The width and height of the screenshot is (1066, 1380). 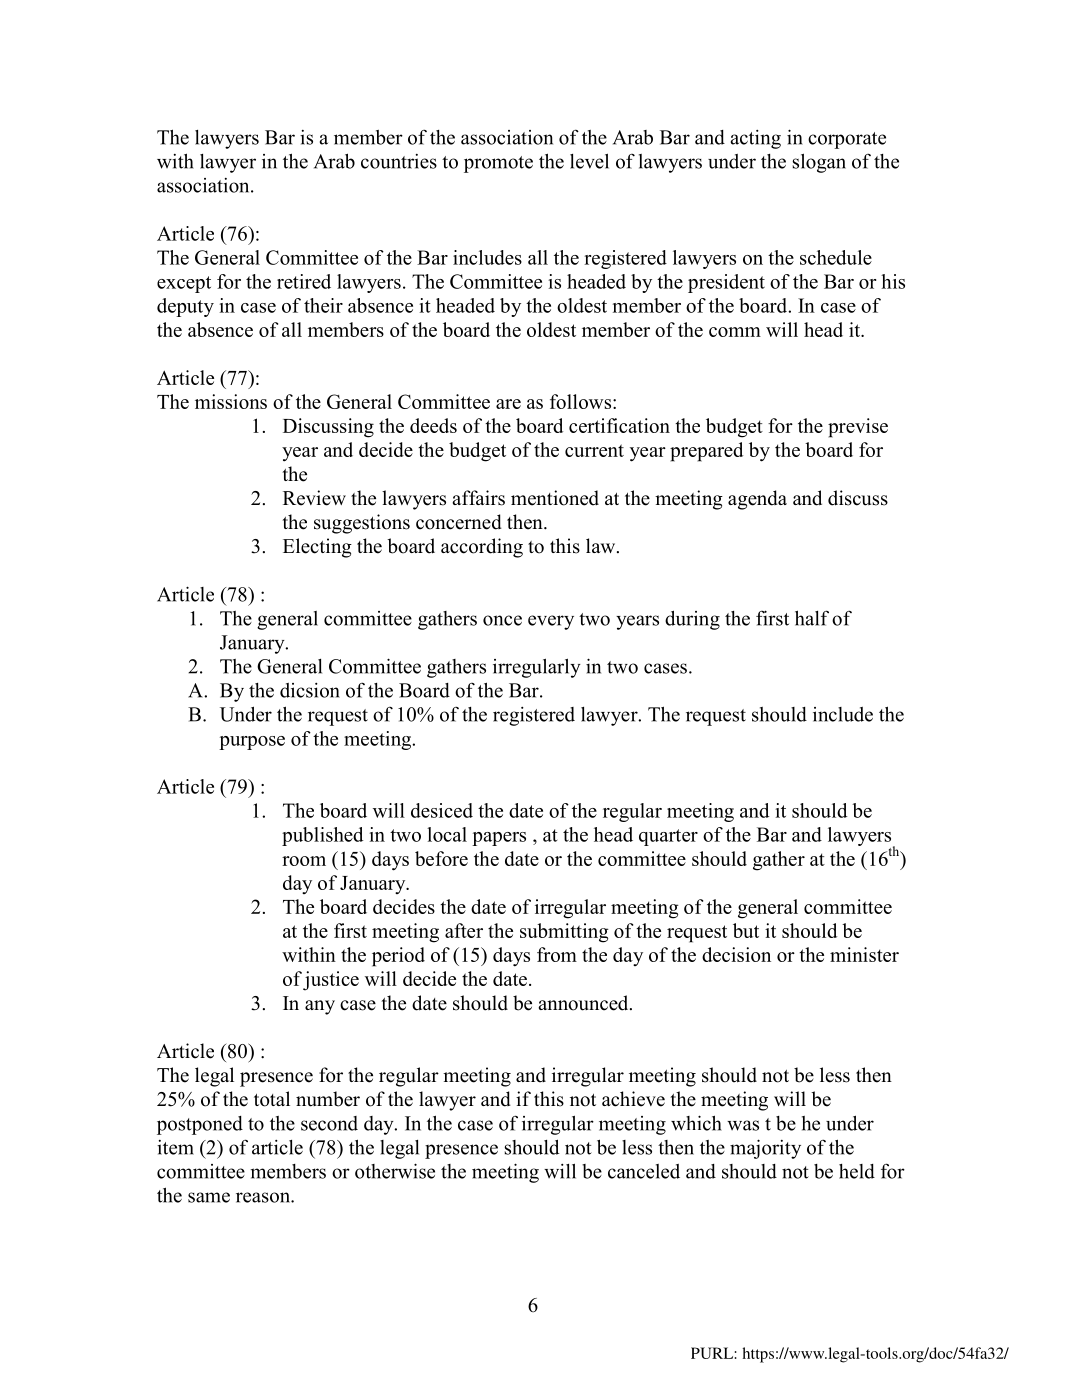 I want to click on slogan, so click(x=819, y=163).
